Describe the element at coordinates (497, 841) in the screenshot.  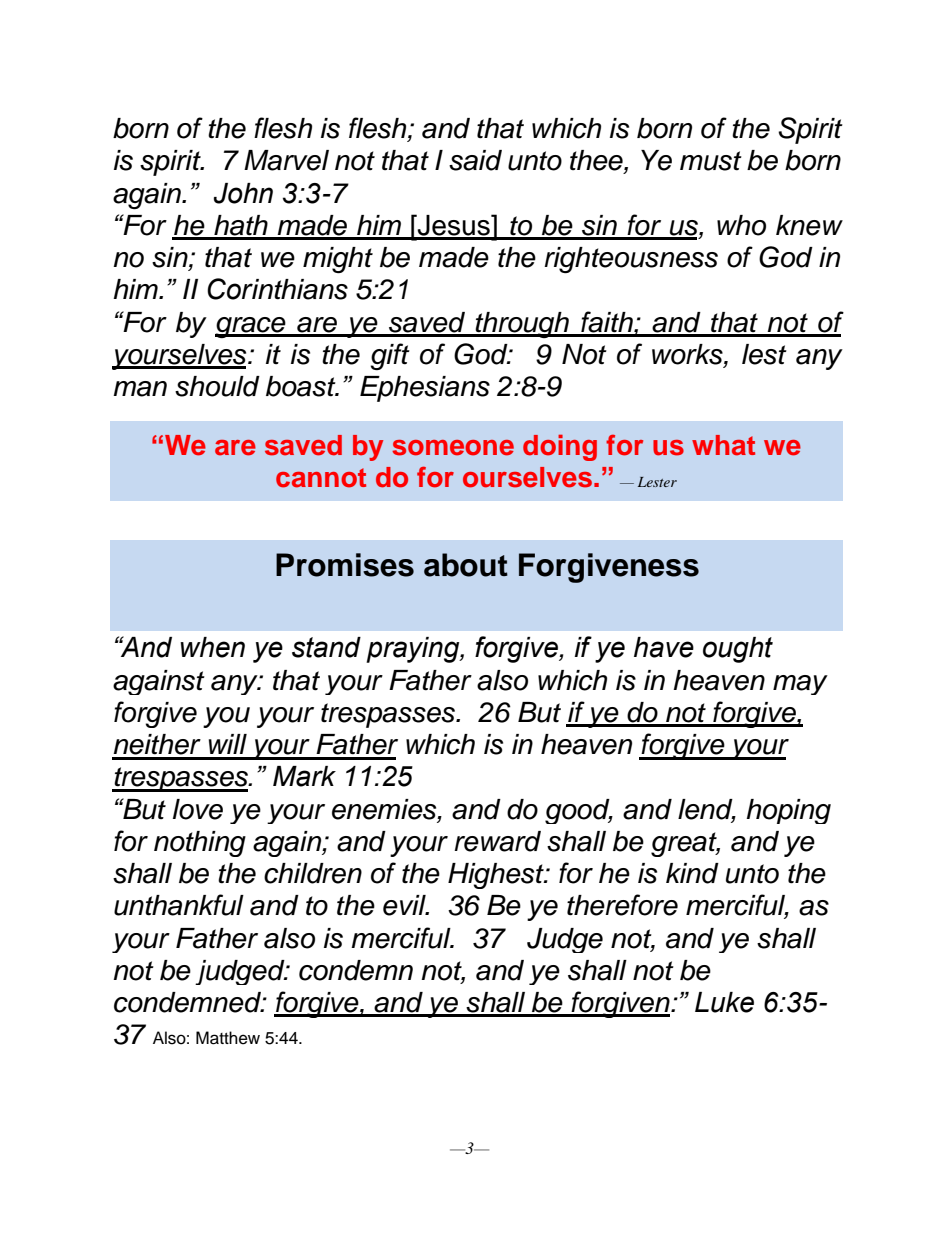
I see `reward` at that location.
